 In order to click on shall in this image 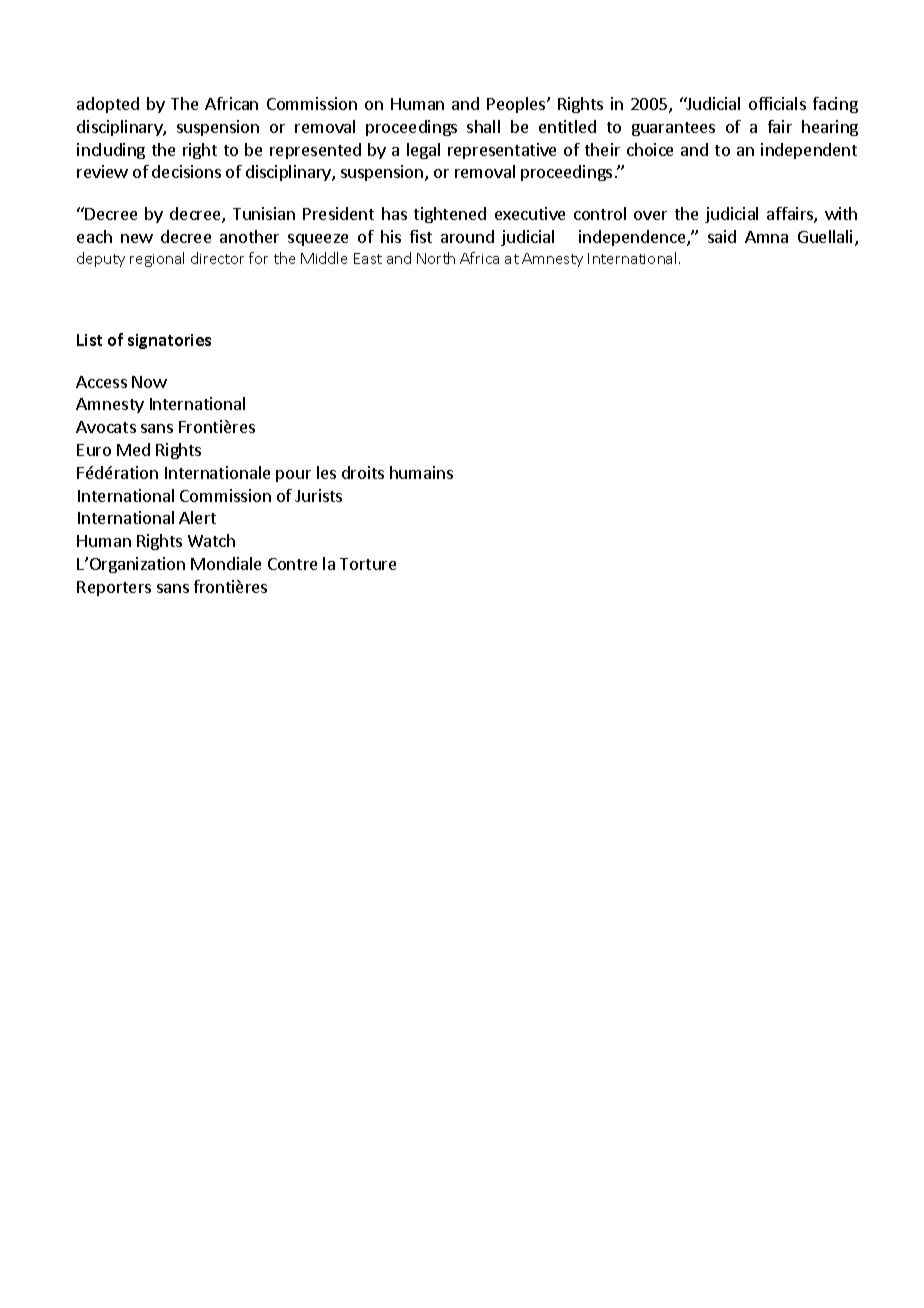, I will do `click(483, 126)`.
